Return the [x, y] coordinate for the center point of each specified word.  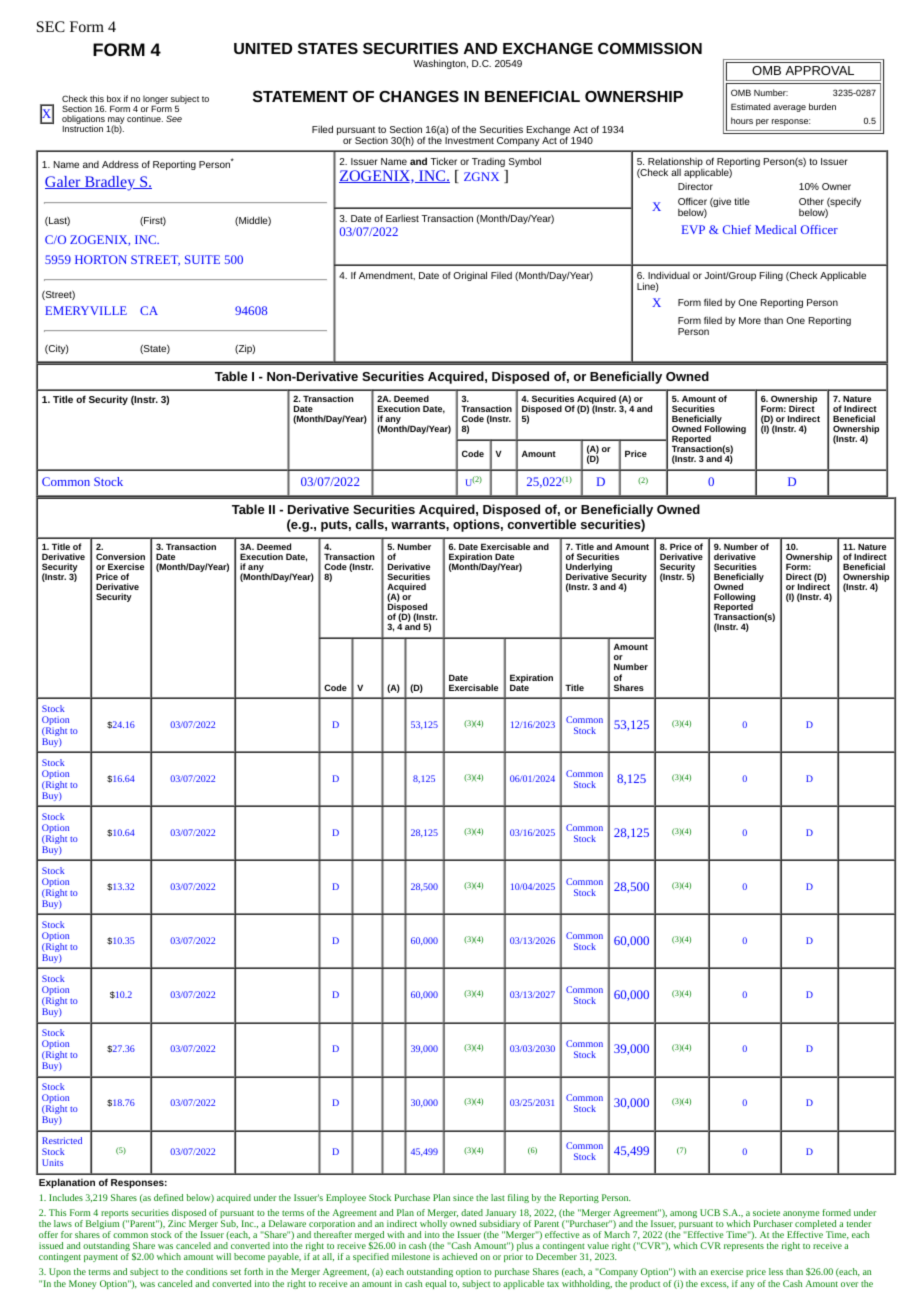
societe [766, 1212]
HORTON [101, 259]
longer [155, 100]
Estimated [750, 106]
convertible [541, 524]
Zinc [177, 1223]
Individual [669, 275]
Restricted [62, 1140]
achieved [459, 1256]
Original [470, 276]
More [750, 320]
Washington [440, 64]
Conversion [120, 556]
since [463, 1197]
